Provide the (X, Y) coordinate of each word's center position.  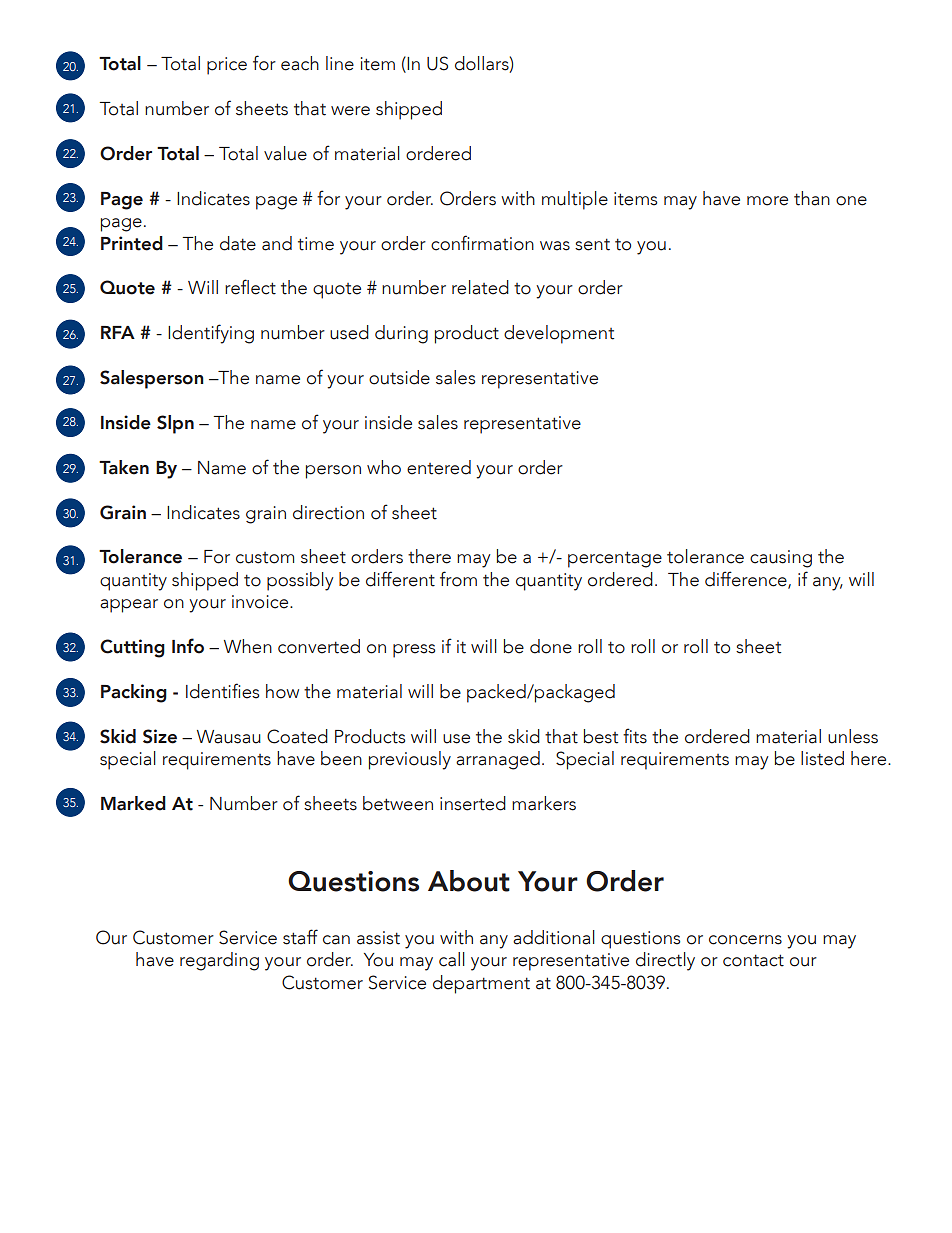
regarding (219, 961)
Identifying (211, 334)
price (227, 66)
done (551, 646)
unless (853, 736)
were (350, 111)
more (767, 201)
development (559, 334)
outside (399, 377)
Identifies (222, 691)
